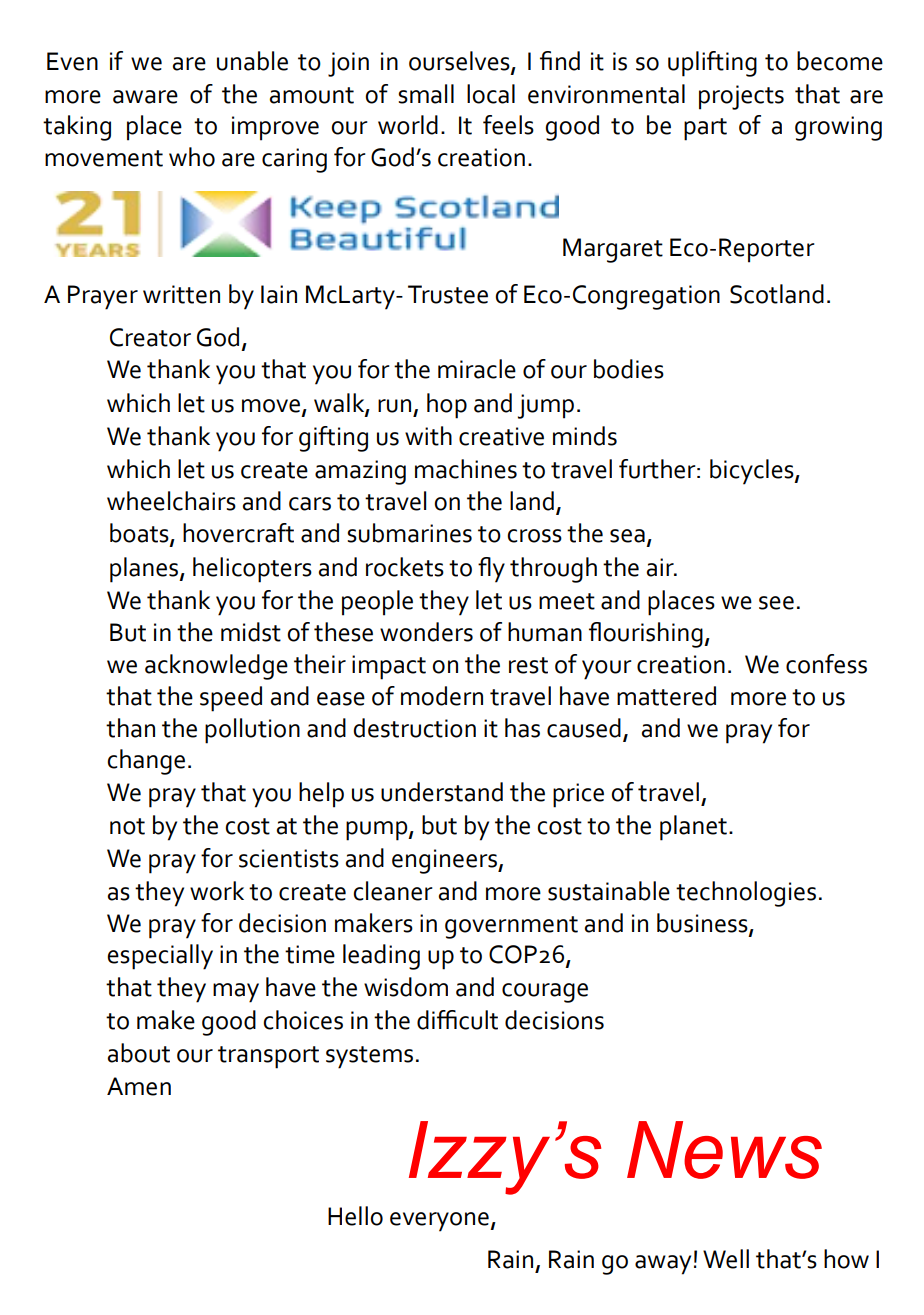 The width and height of the screenshot is (924, 1315). I want to click on Amen, so click(139, 1086).
